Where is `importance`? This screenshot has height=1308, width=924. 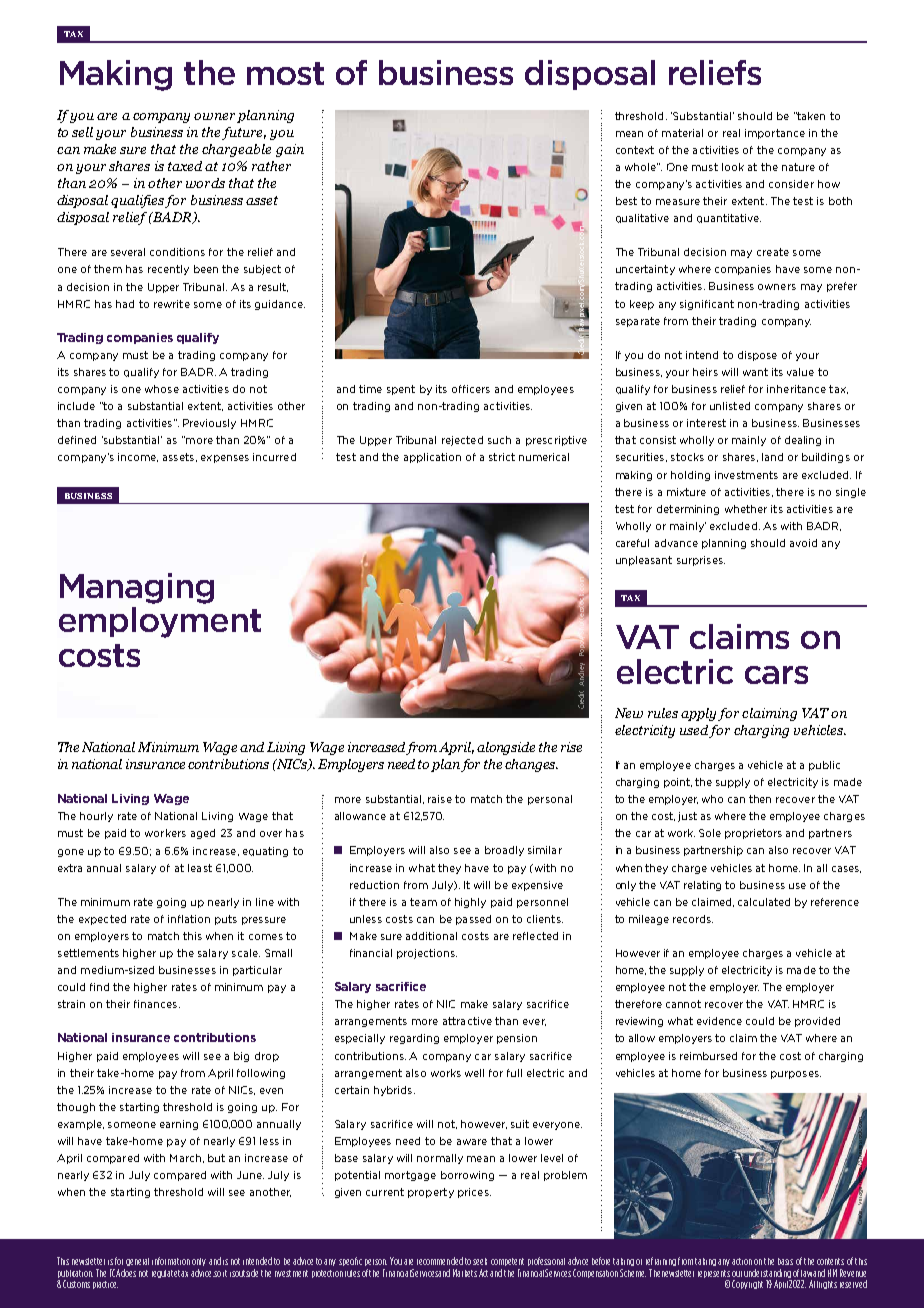 importance is located at coordinates (775, 134).
